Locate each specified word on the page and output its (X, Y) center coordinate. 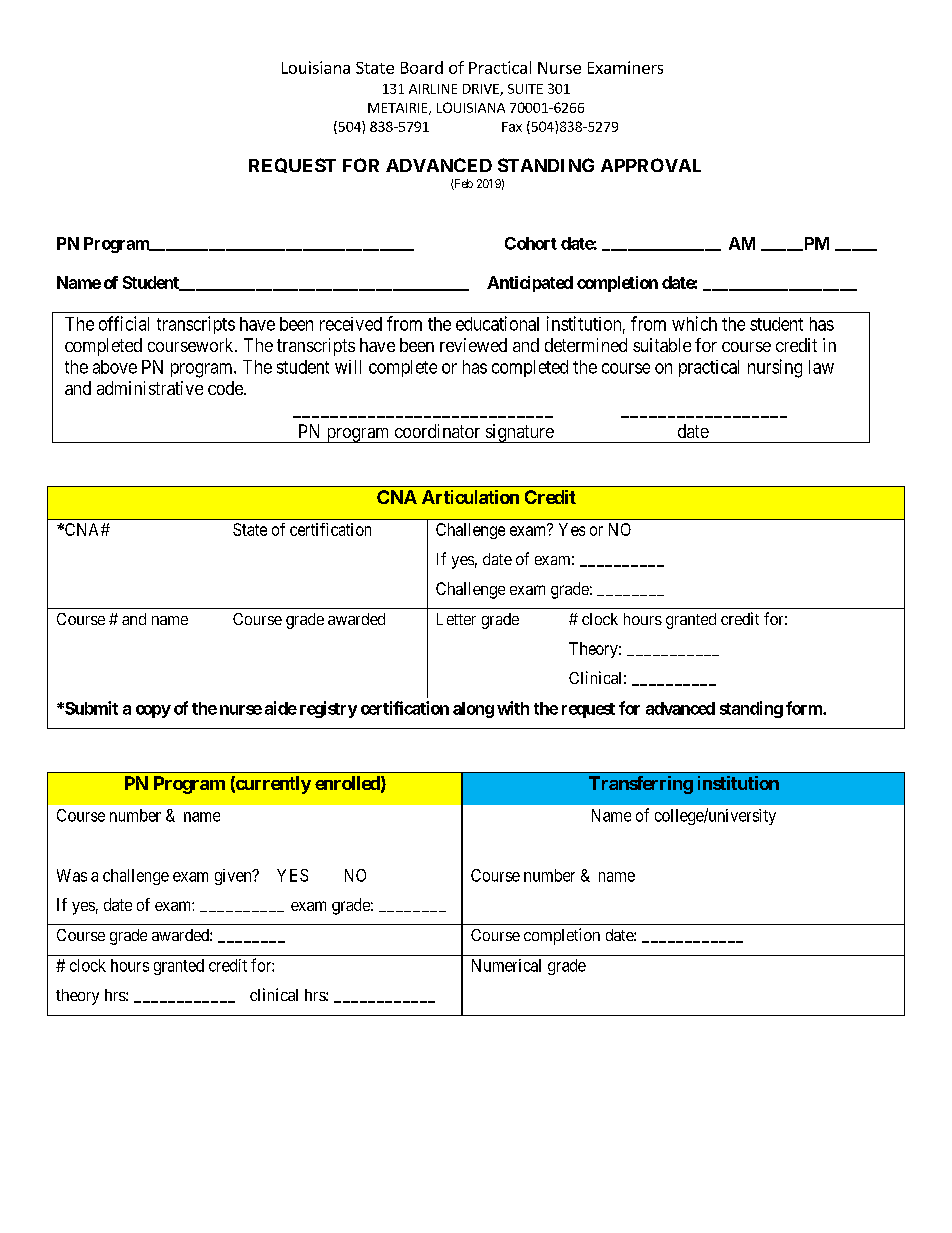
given (234, 877)
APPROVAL (651, 165)
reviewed (473, 345)
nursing (775, 368)
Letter (456, 619)
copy (153, 711)
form (805, 708)
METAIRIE (399, 109)
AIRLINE (433, 89)
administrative (150, 388)
